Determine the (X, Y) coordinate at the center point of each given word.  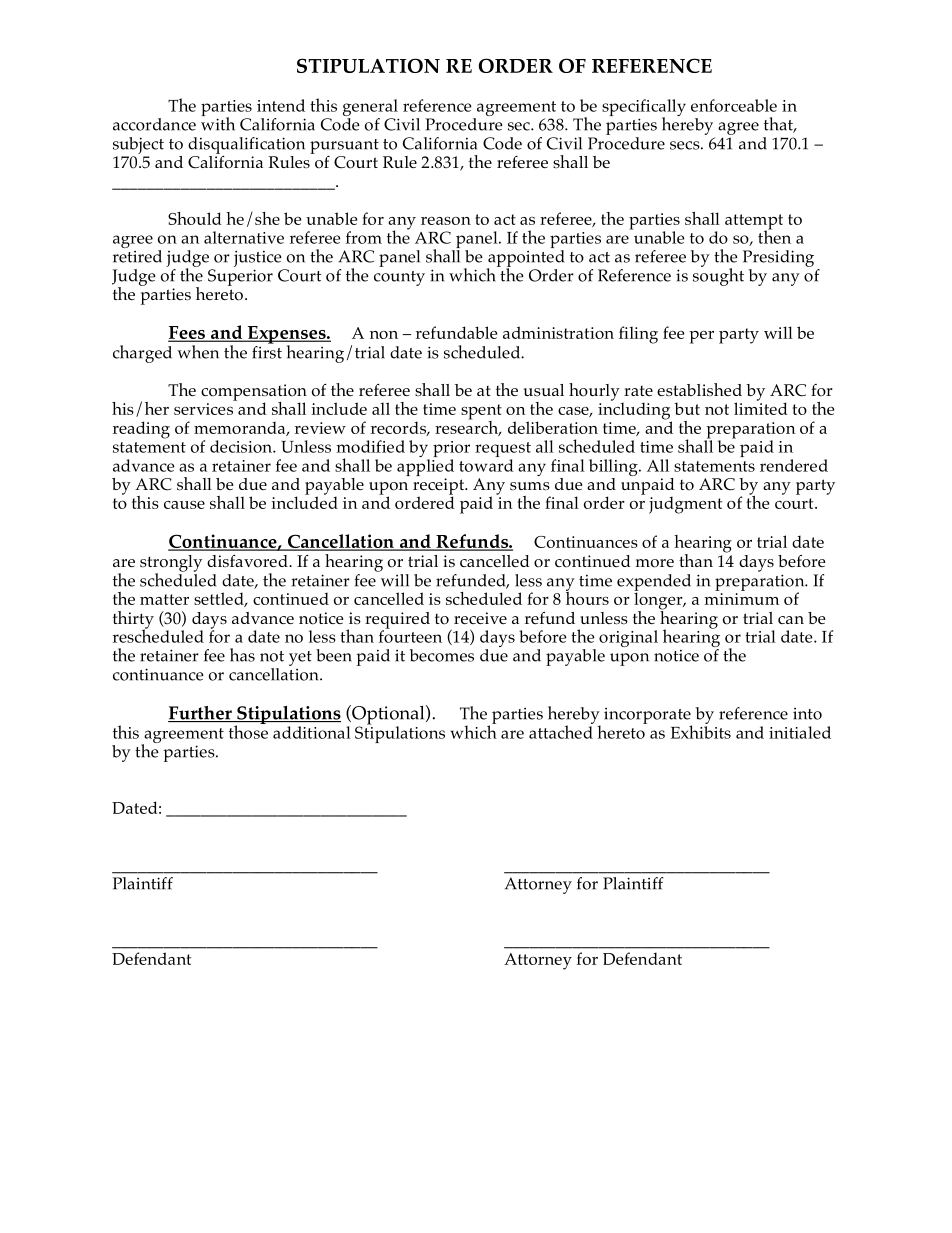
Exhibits (701, 731)
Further (201, 714)
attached (561, 731)
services (203, 409)
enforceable (734, 105)
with (218, 123)
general (371, 109)
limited (761, 407)
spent (481, 413)
